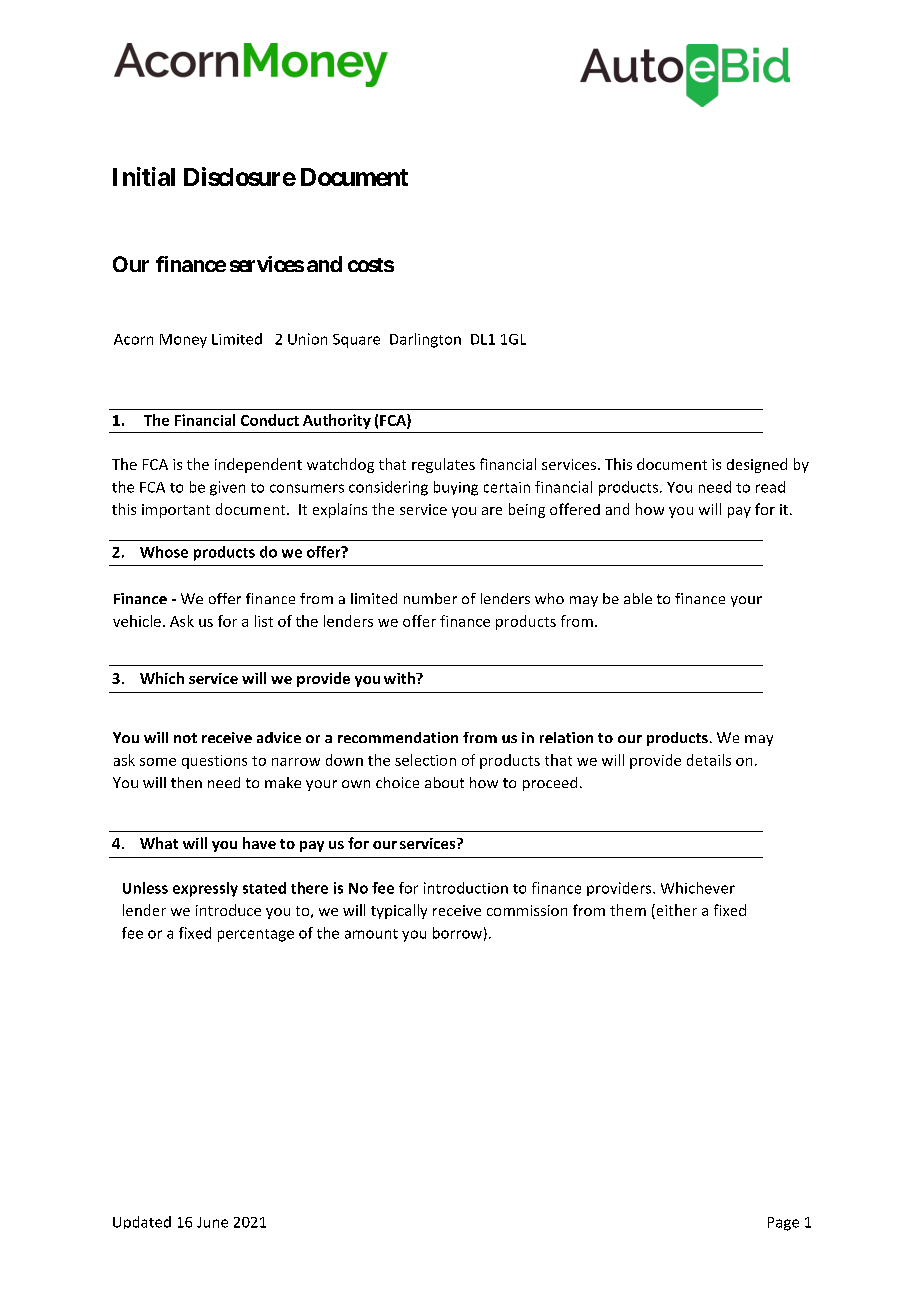 This screenshot has width=924, height=1307. Describe the element at coordinates (770, 487) in the screenshot. I see `read` at that location.
